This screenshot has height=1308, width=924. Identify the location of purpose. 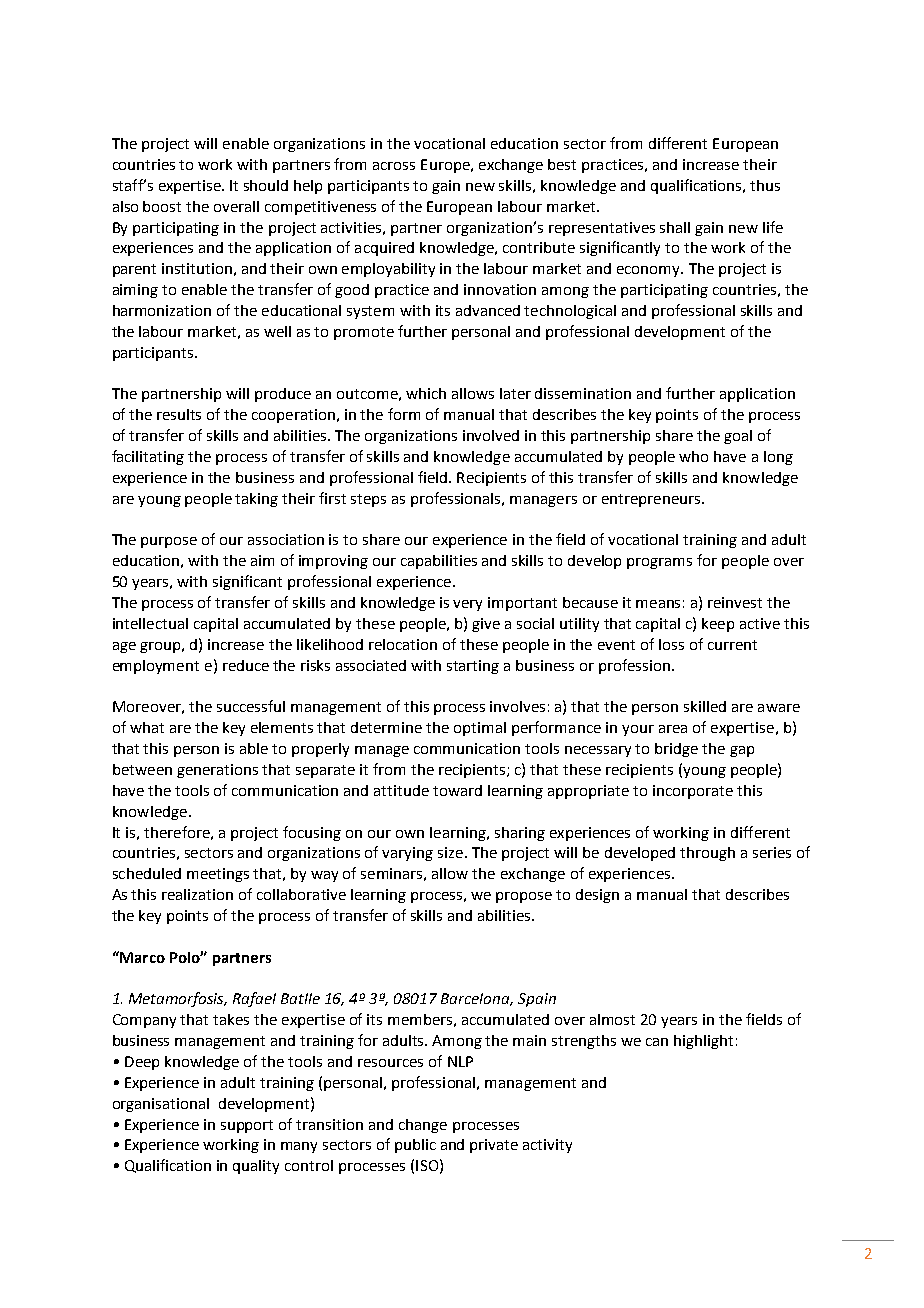
(169, 542).
